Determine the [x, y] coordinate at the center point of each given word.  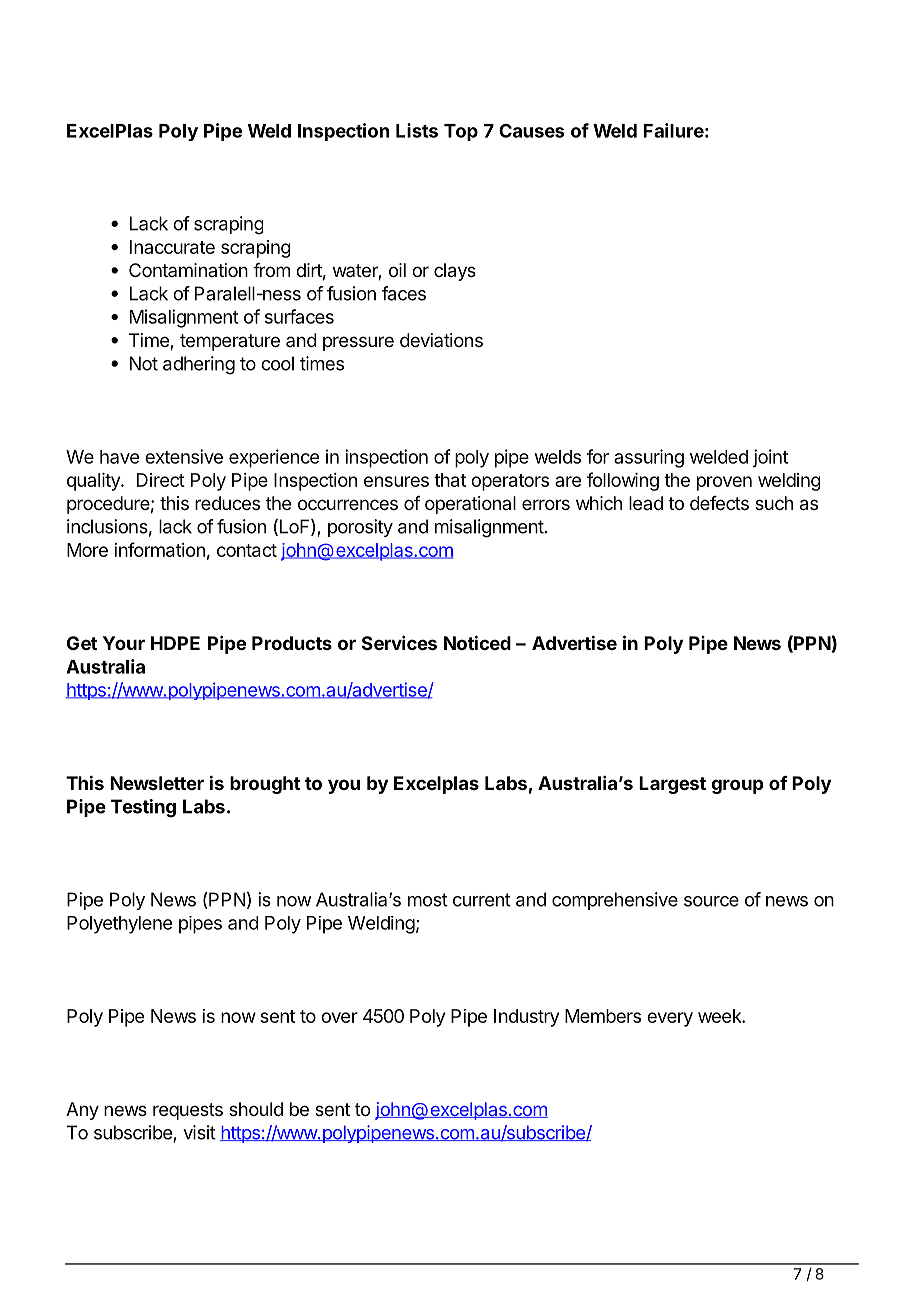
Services [399, 643]
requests [188, 1111]
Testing [143, 808]
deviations [441, 340]
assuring [649, 458]
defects [719, 503]
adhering [199, 365]
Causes [531, 131]
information [159, 549]
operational [470, 505]
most [428, 900]
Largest [672, 785]
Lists [417, 130]
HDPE [175, 643]
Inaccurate [172, 247]
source [711, 901]
